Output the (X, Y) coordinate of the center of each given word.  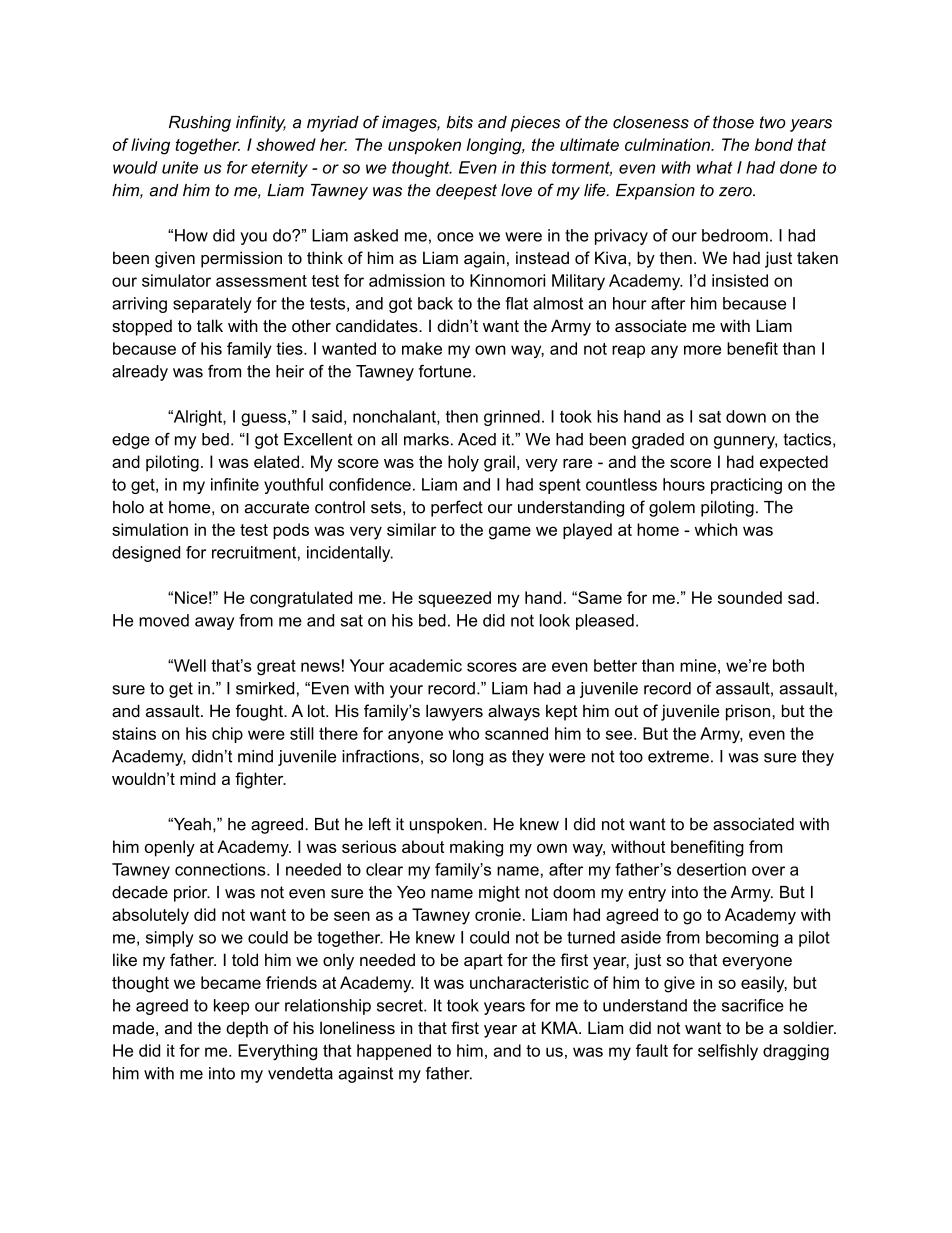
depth (247, 1029)
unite (180, 167)
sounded (750, 597)
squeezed (454, 599)
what (714, 167)
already (140, 373)
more (702, 350)
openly (170, 848)
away (214, 623)
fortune (446, 371)
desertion (711, 869)
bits (460, 122)
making (476, 848)
